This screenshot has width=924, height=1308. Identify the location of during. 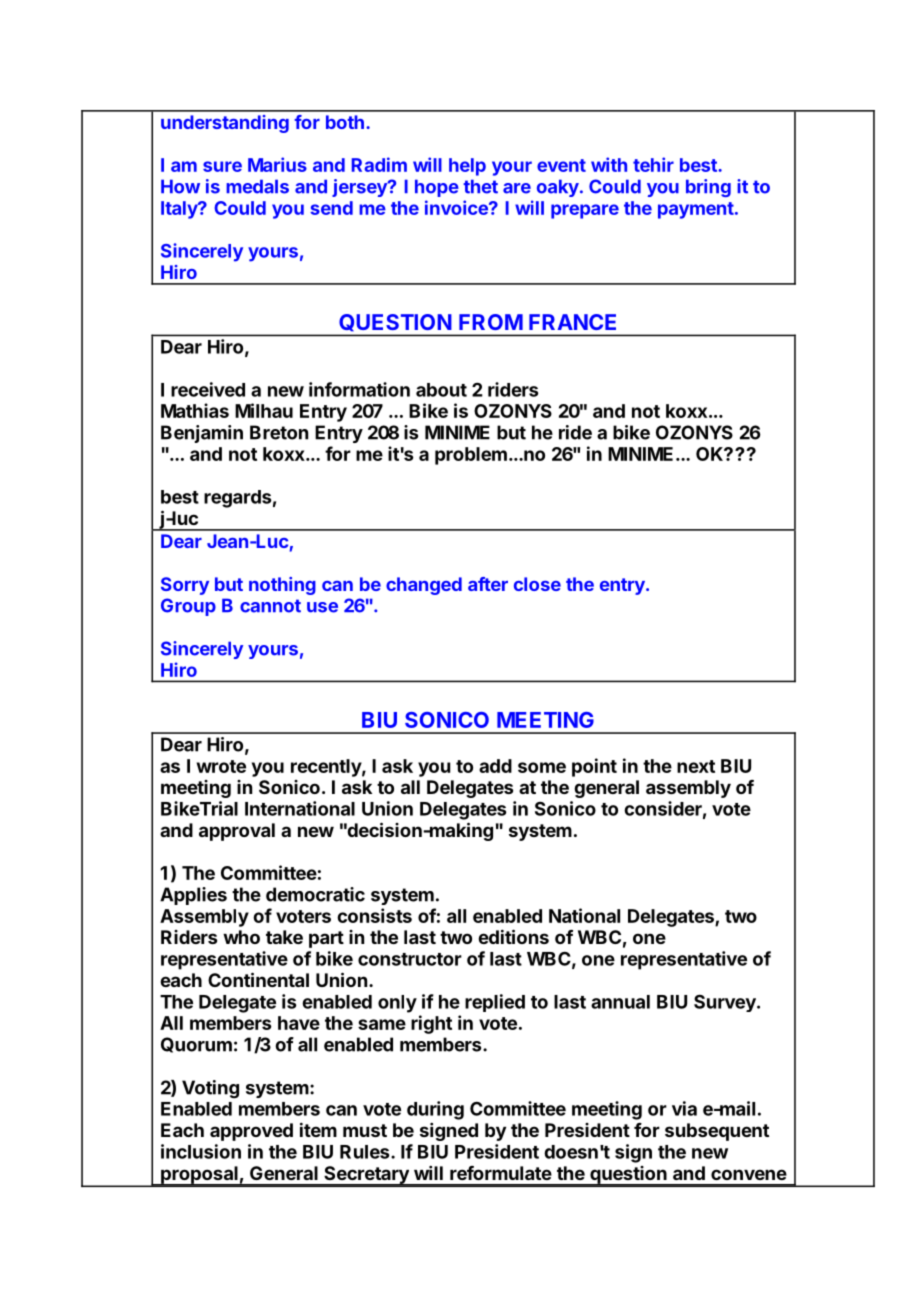
(435, 1110).
